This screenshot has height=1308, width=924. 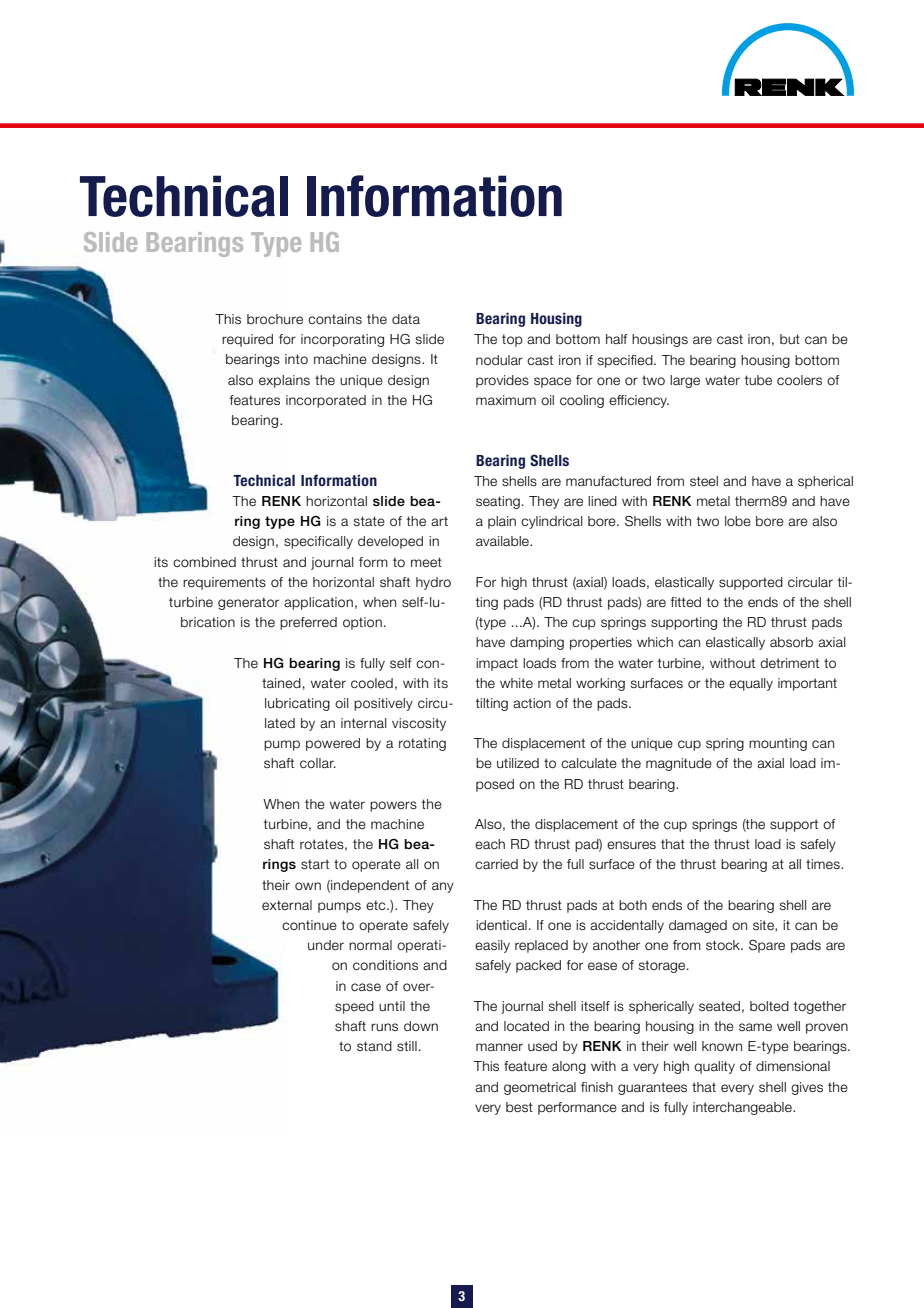 I want to click on interchangeable, so click(x=743, y=1108).
